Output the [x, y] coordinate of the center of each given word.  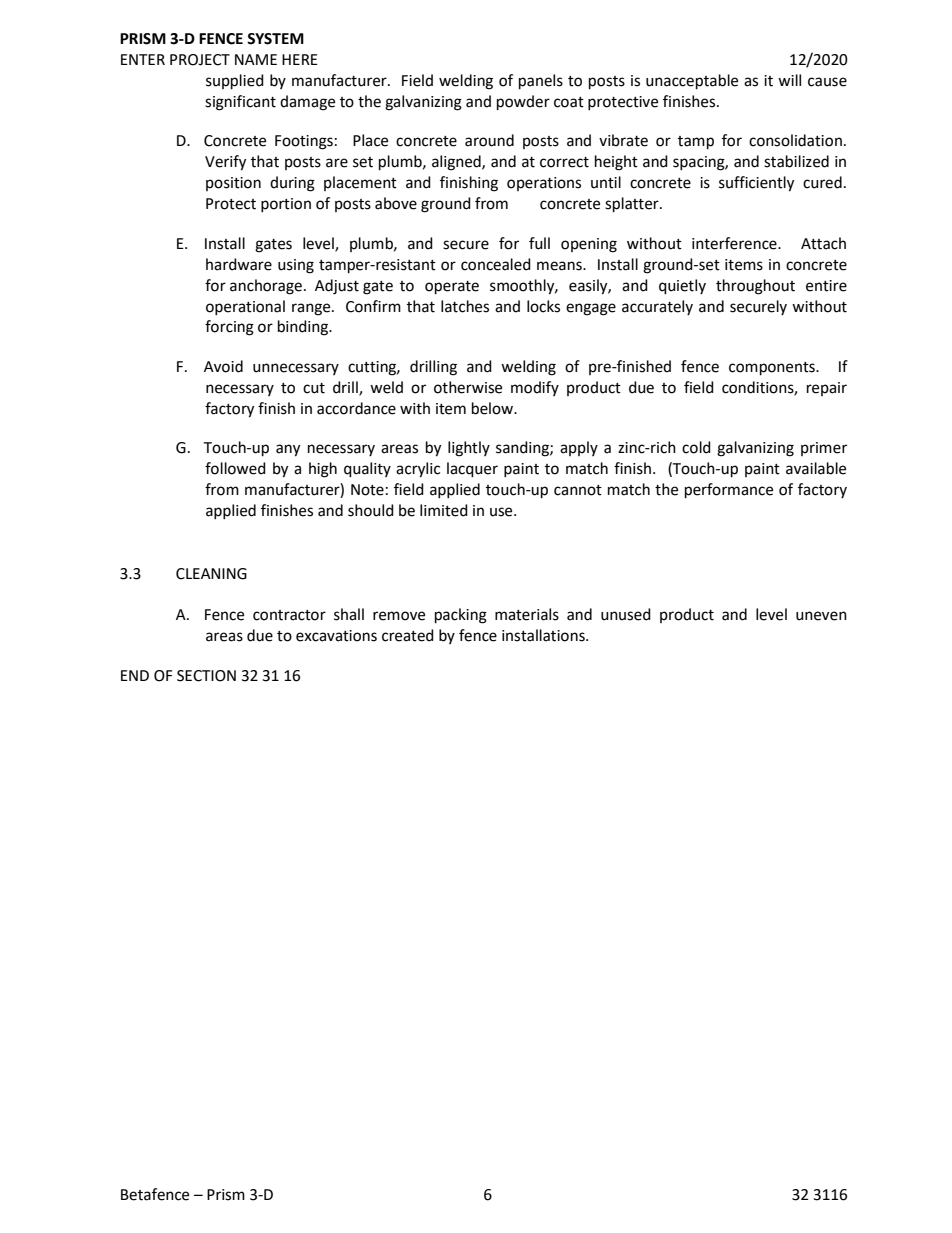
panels [541, 82]
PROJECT [200, 60]
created [408, 635]
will [789, 80]
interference [735, 243]
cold [696, 447]
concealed [496, 264]
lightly [469, 449]
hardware [239, 264]
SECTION [206, 676]
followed [235, 468]
